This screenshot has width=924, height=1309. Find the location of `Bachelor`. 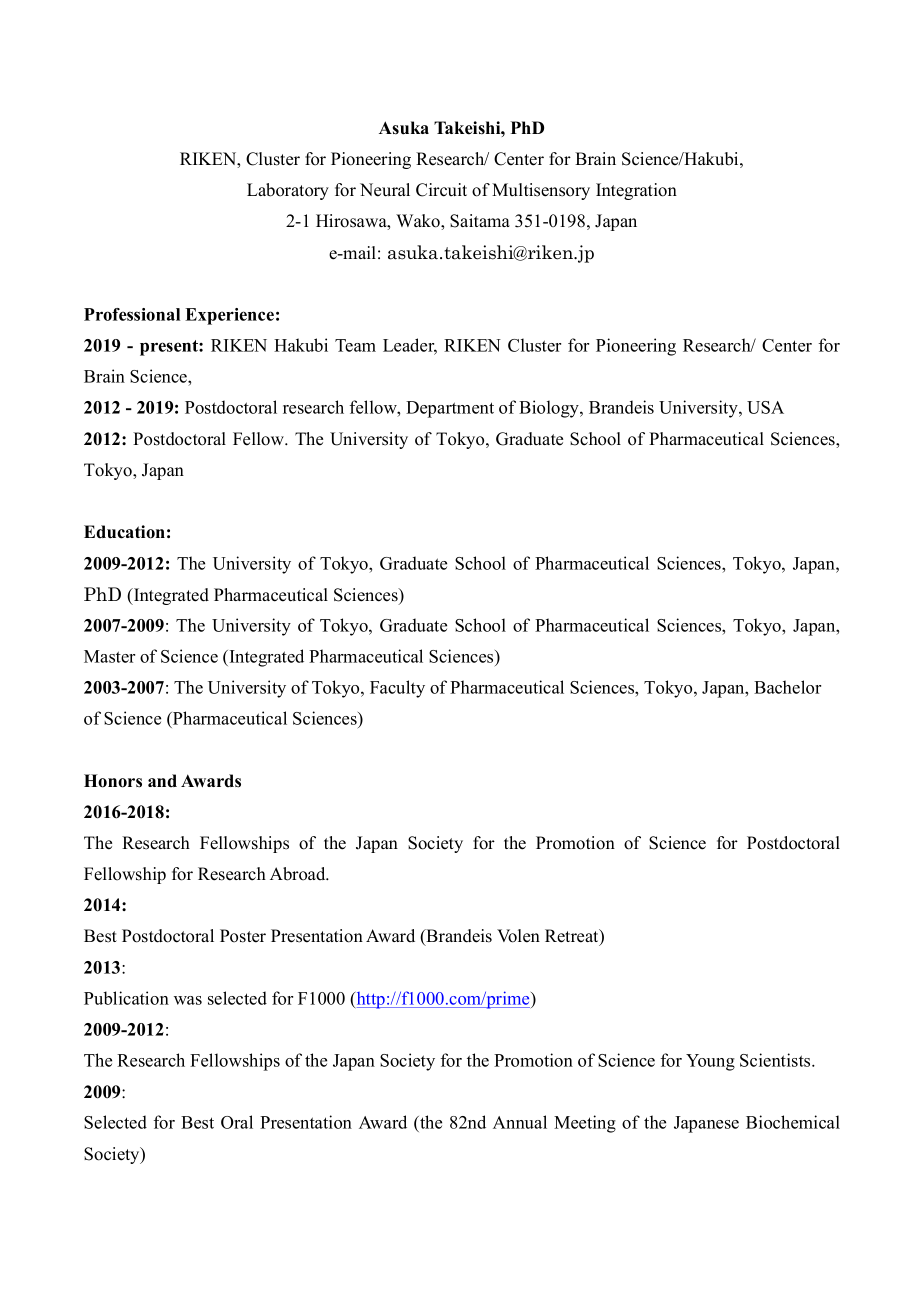

Bachelor is located at coordinates (787, 687).
